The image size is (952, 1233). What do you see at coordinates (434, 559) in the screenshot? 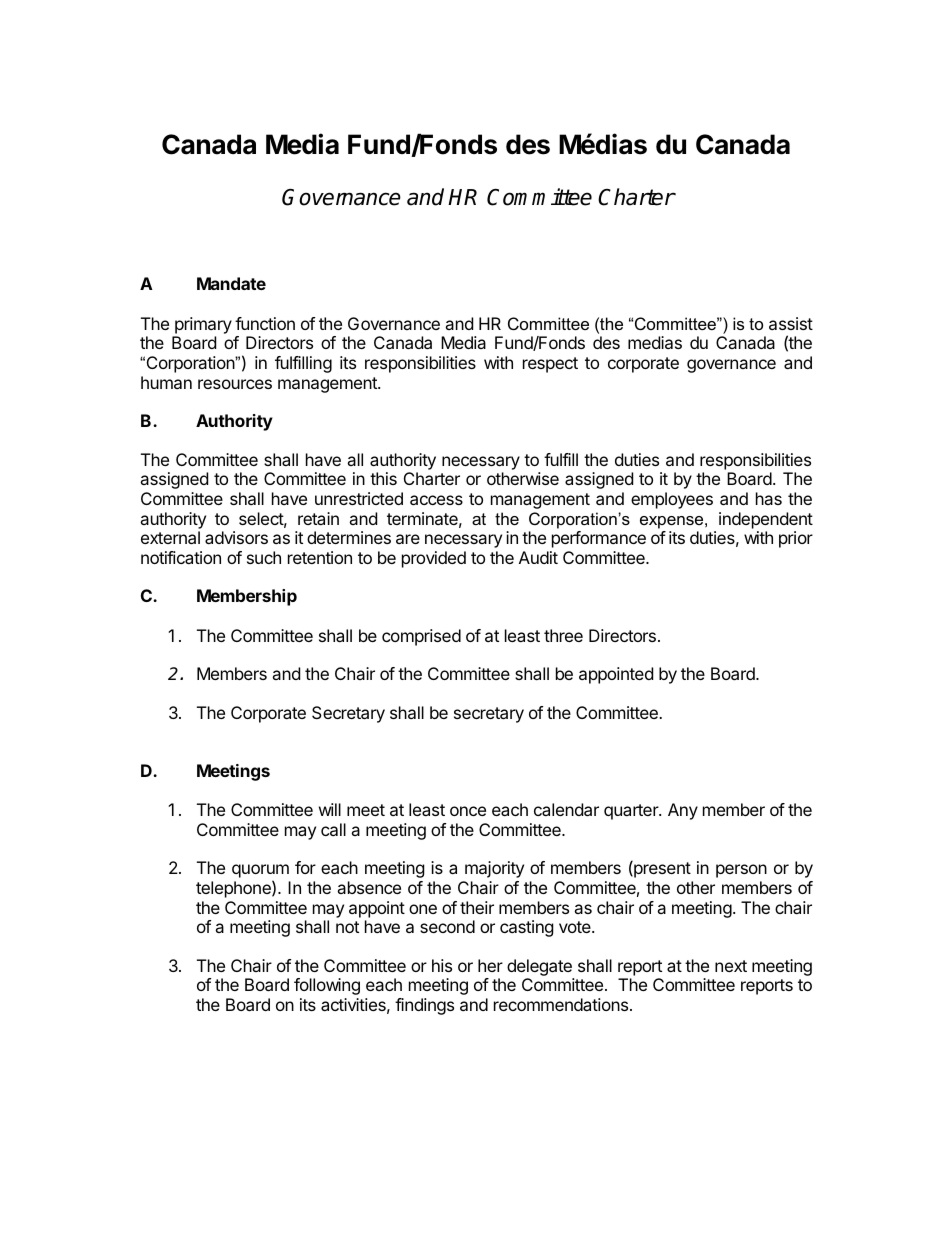
I see `provided` at bounding box center [434, 559].
